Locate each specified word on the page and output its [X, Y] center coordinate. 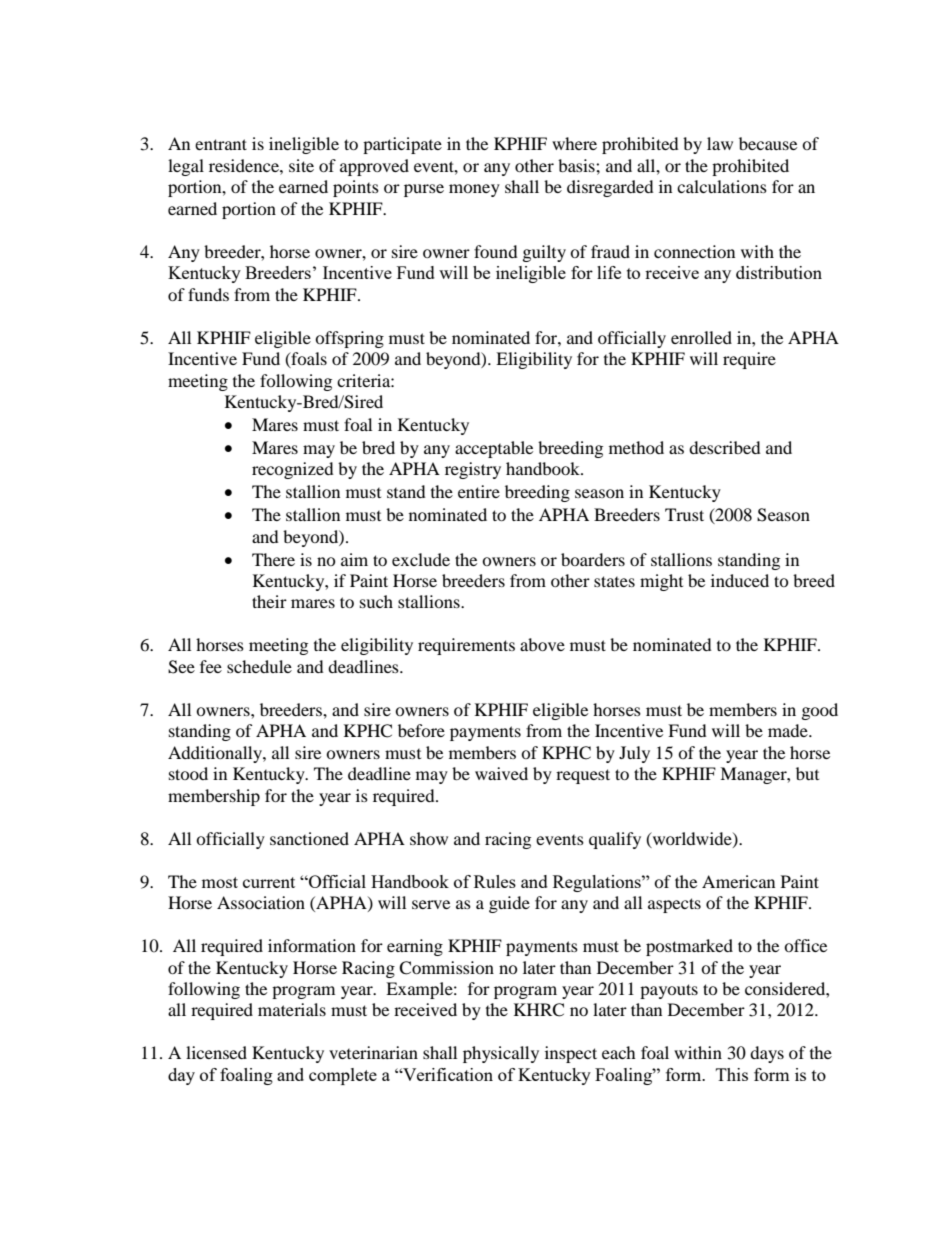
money [474, 190]
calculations [722, 186]
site [301, 165]
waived [501, 773]
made [789, 730]
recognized [293, 470]
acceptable [494, 449]
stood [188, 773]
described [725, 447]
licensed [216, 1052]
